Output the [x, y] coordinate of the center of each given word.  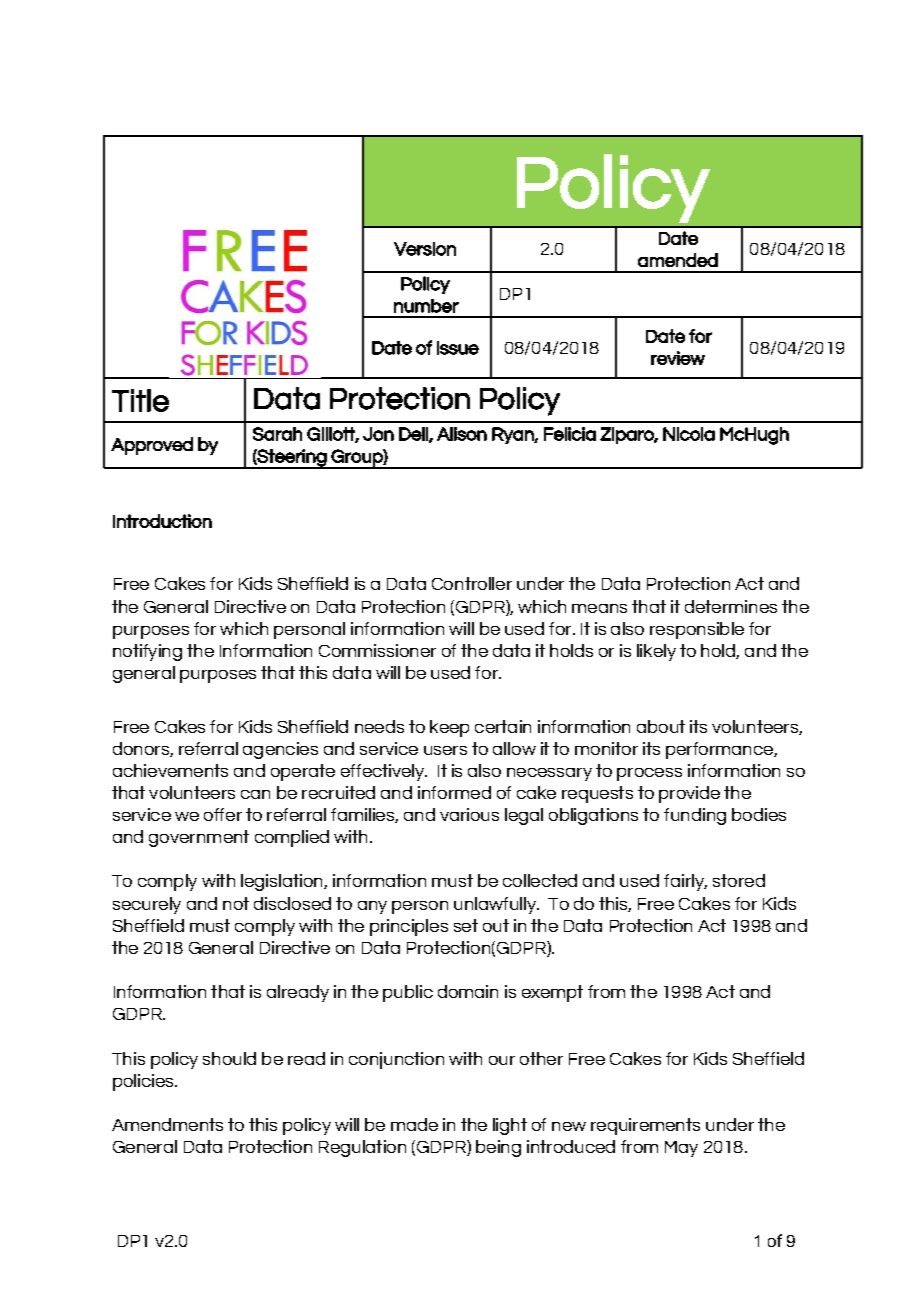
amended [678, 260]
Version [425, 249]
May [681, 1149]
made [414, 1124]
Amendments [167, 1124]
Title [140, 400]
